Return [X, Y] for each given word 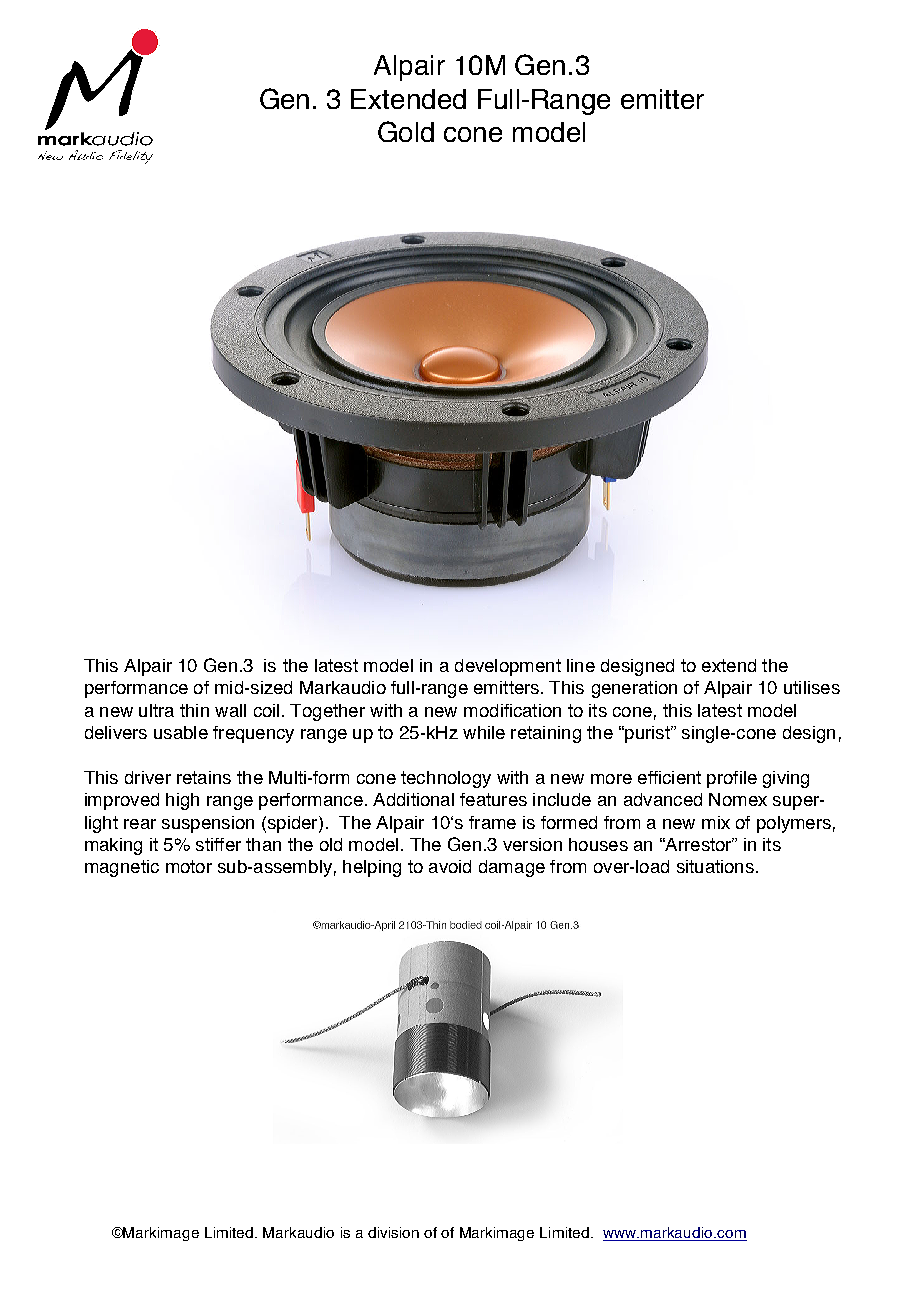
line [581, 665]
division [393, 1232]
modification [512, 710]
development [508, 667]
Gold [406, 131]
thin [194, 710]
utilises [812, 687]
